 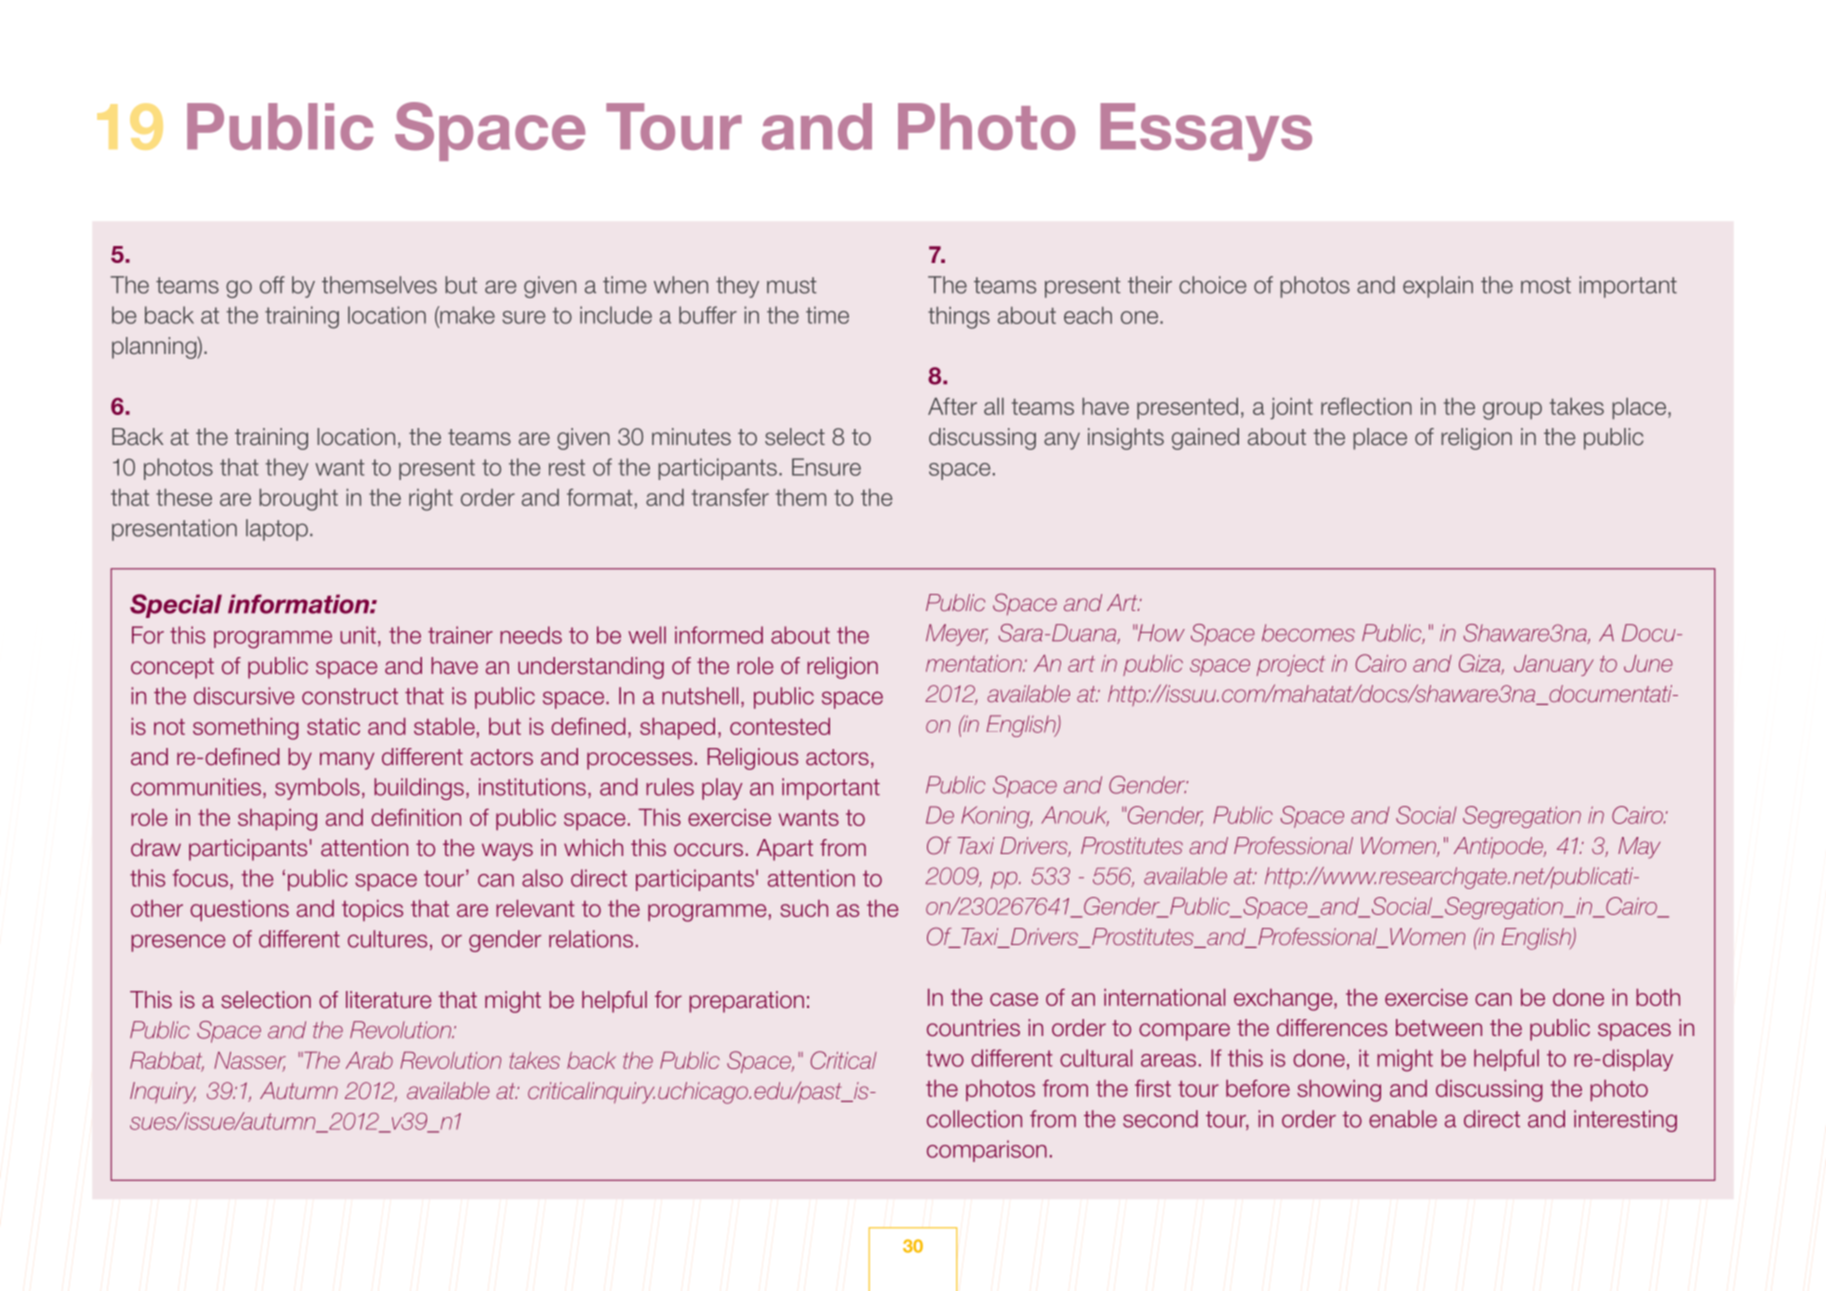 What do you see at coordinates (369, 1060) in the screenshot?
I see `Arab` at bounding box center [369, 1060].
